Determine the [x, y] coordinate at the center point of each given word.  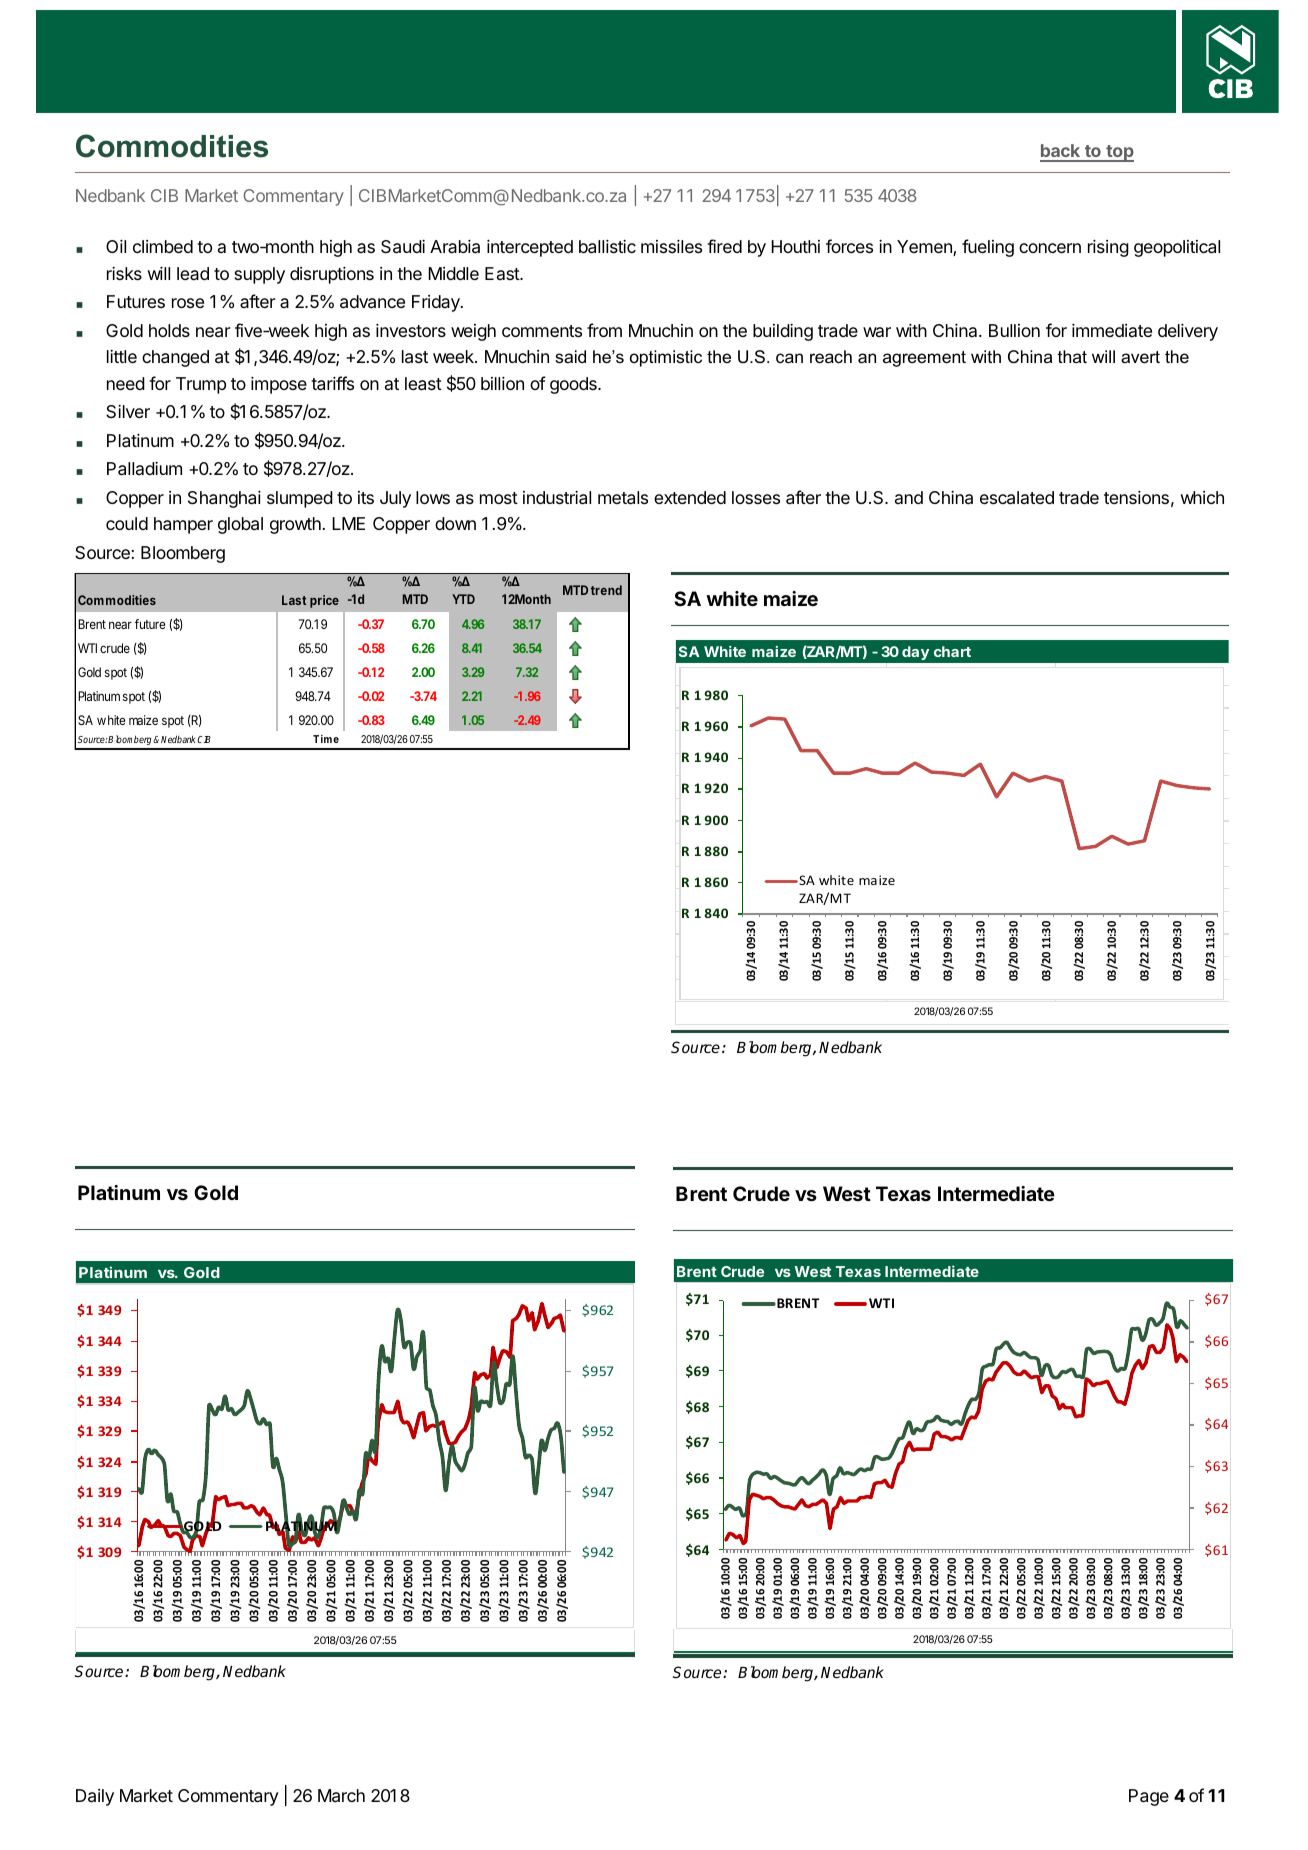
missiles [671, 246]
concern [1050, 248]
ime [330, 739]
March [341, 1796]
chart [952, 651]
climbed [163, 246]
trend [606, 590]
